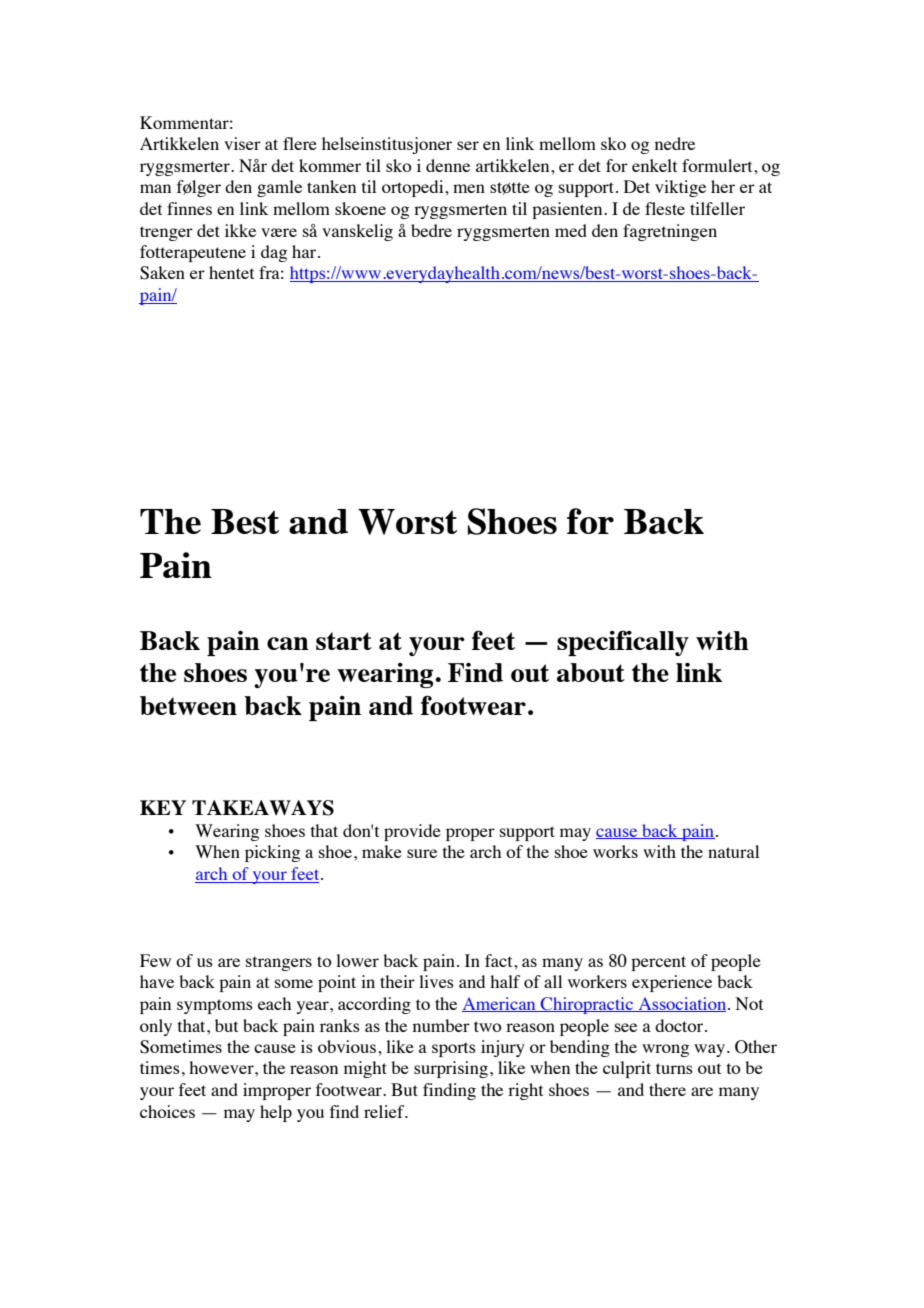 This document has width=924, height=1308. I want to click on about, so click(591, 672).
